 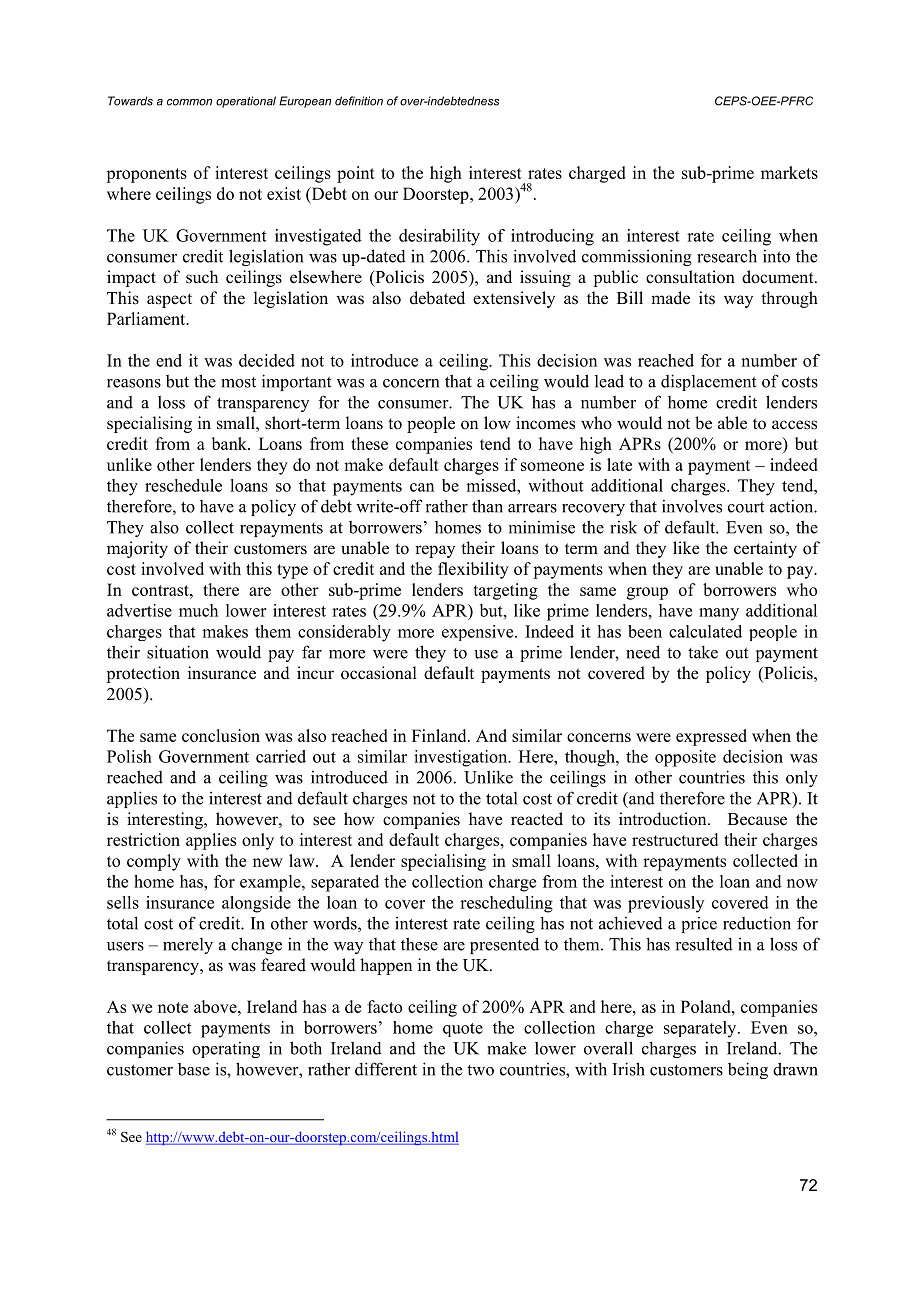 I want to click on take, so click(x=703, y=652).
